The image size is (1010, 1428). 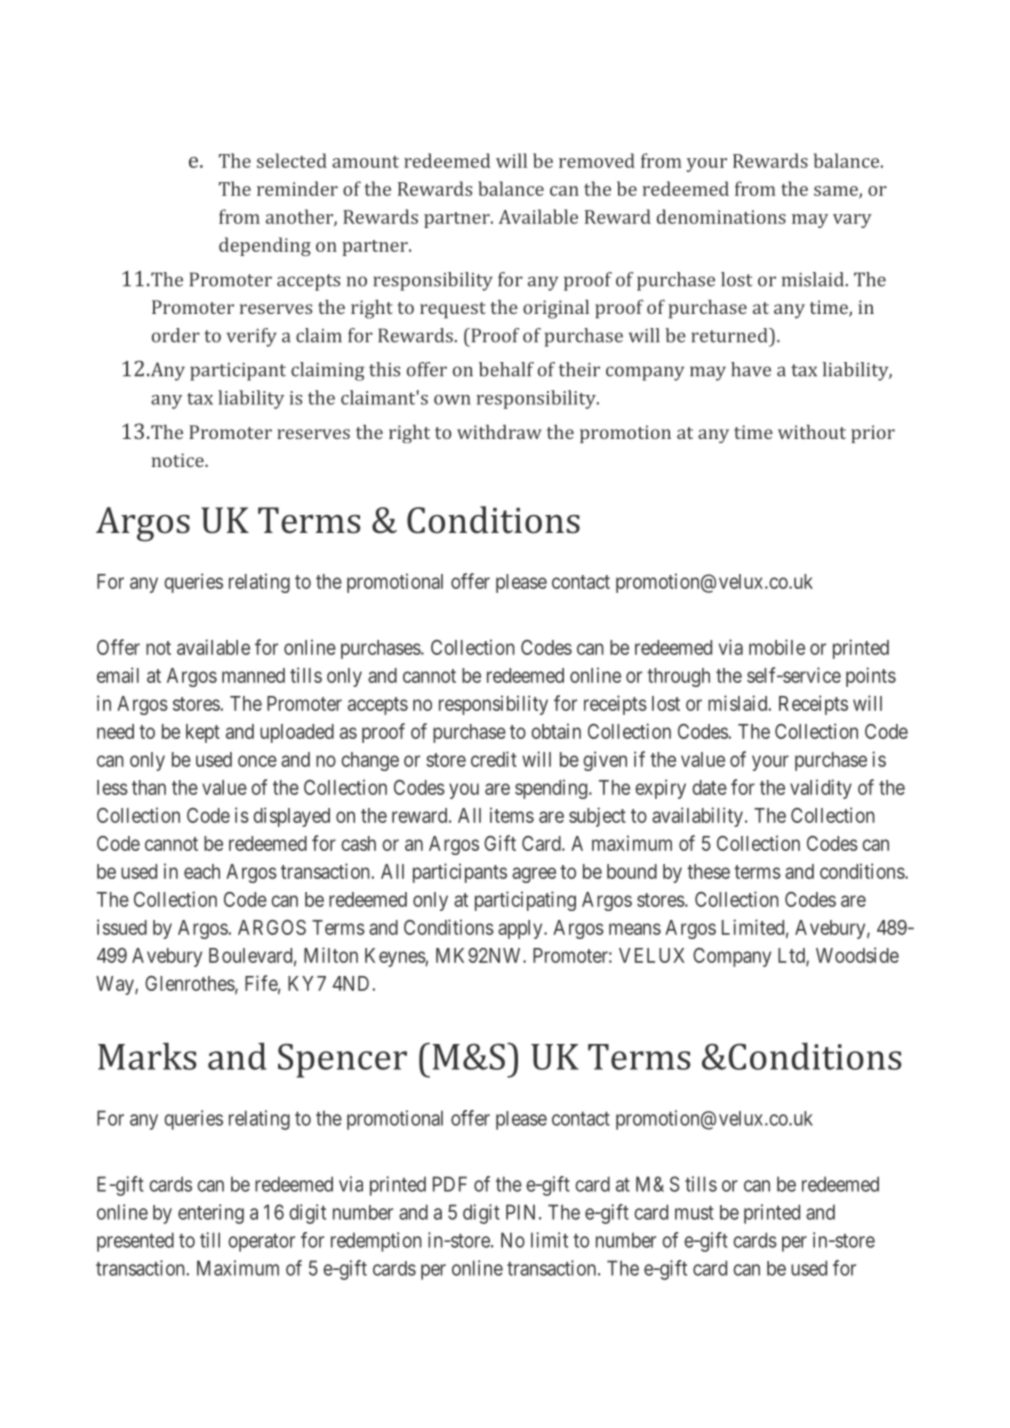 I want to click on withdraw, so click(x=499, y=432).
